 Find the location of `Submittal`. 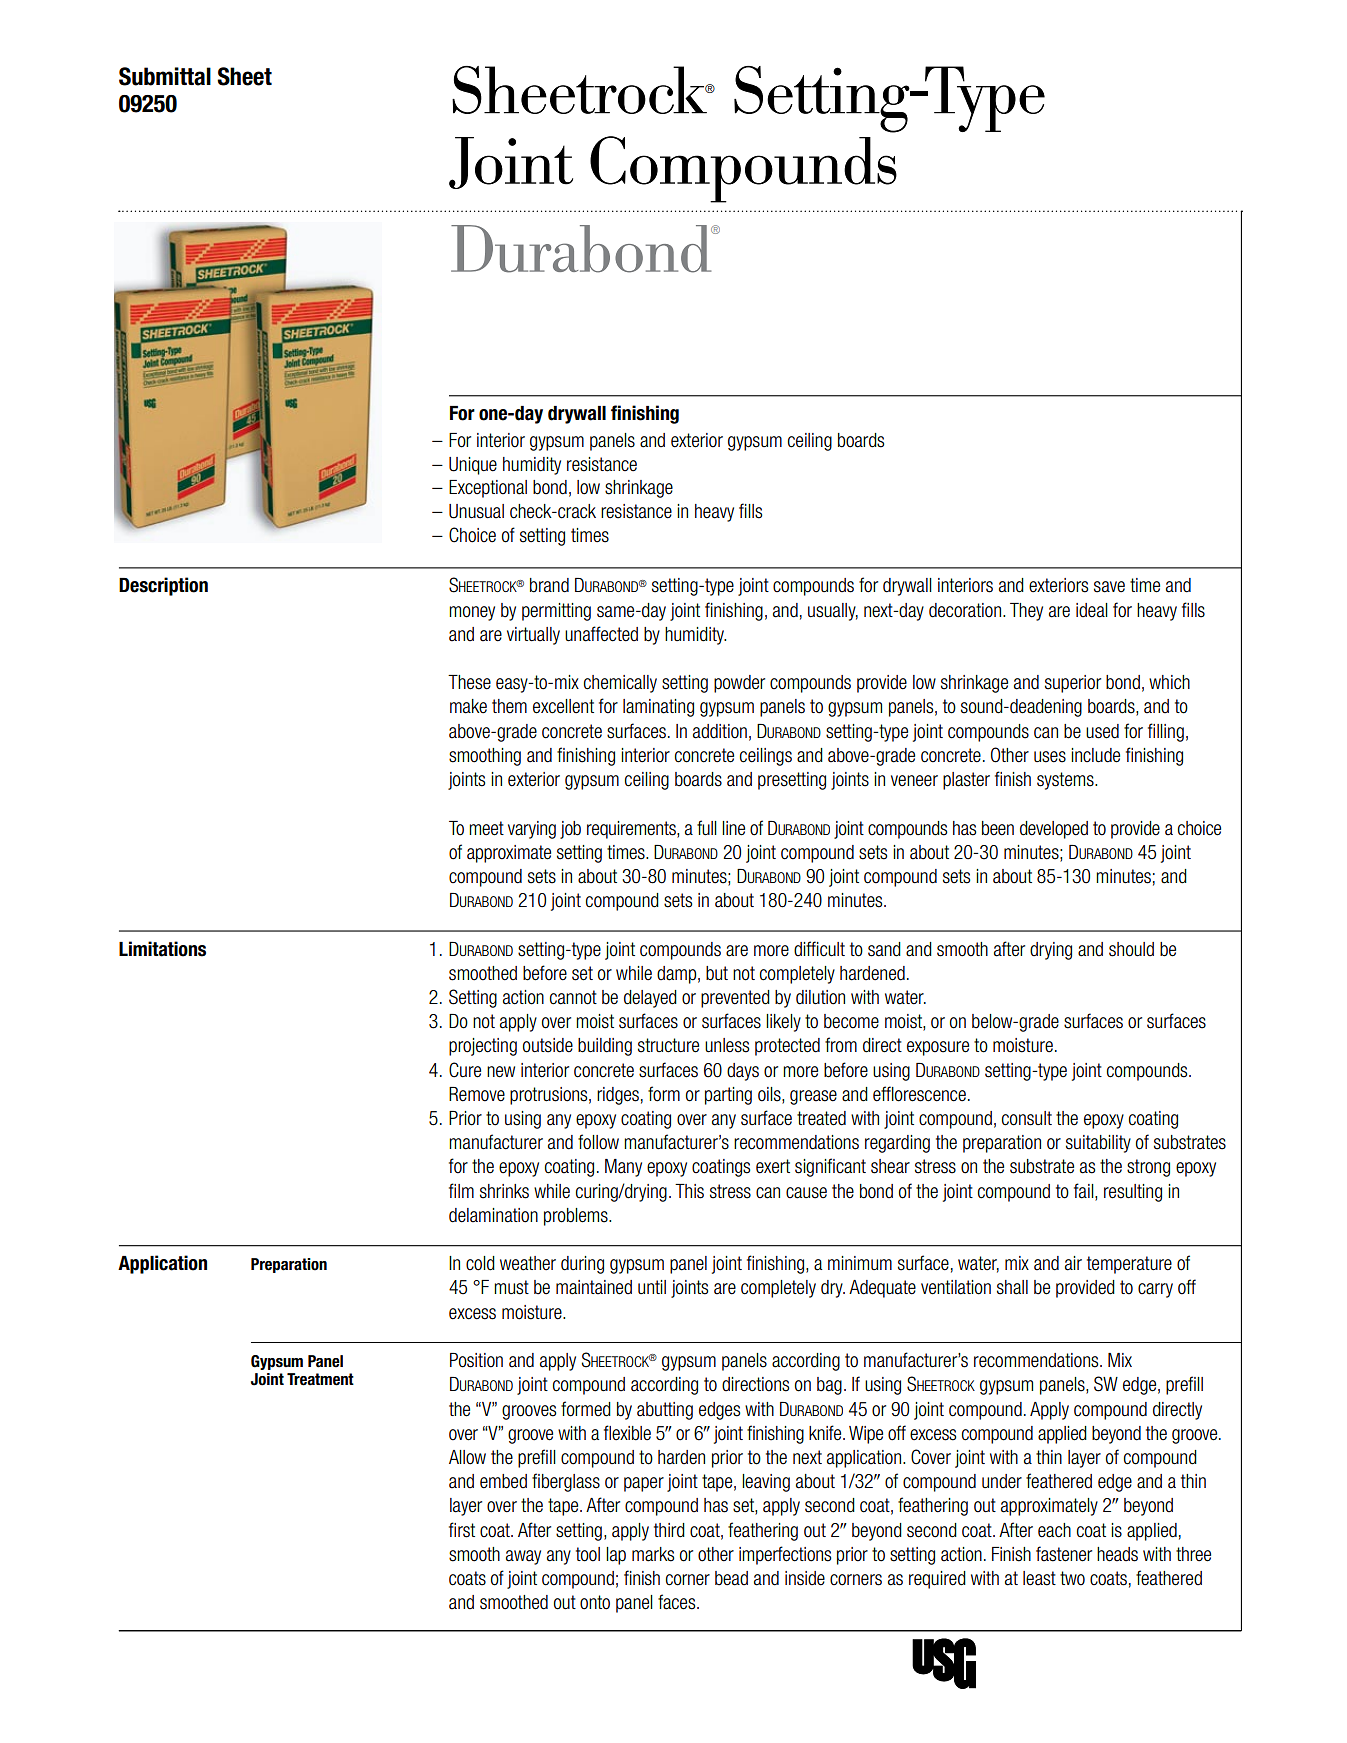

Submittal is located at coordinates (165, 76).
